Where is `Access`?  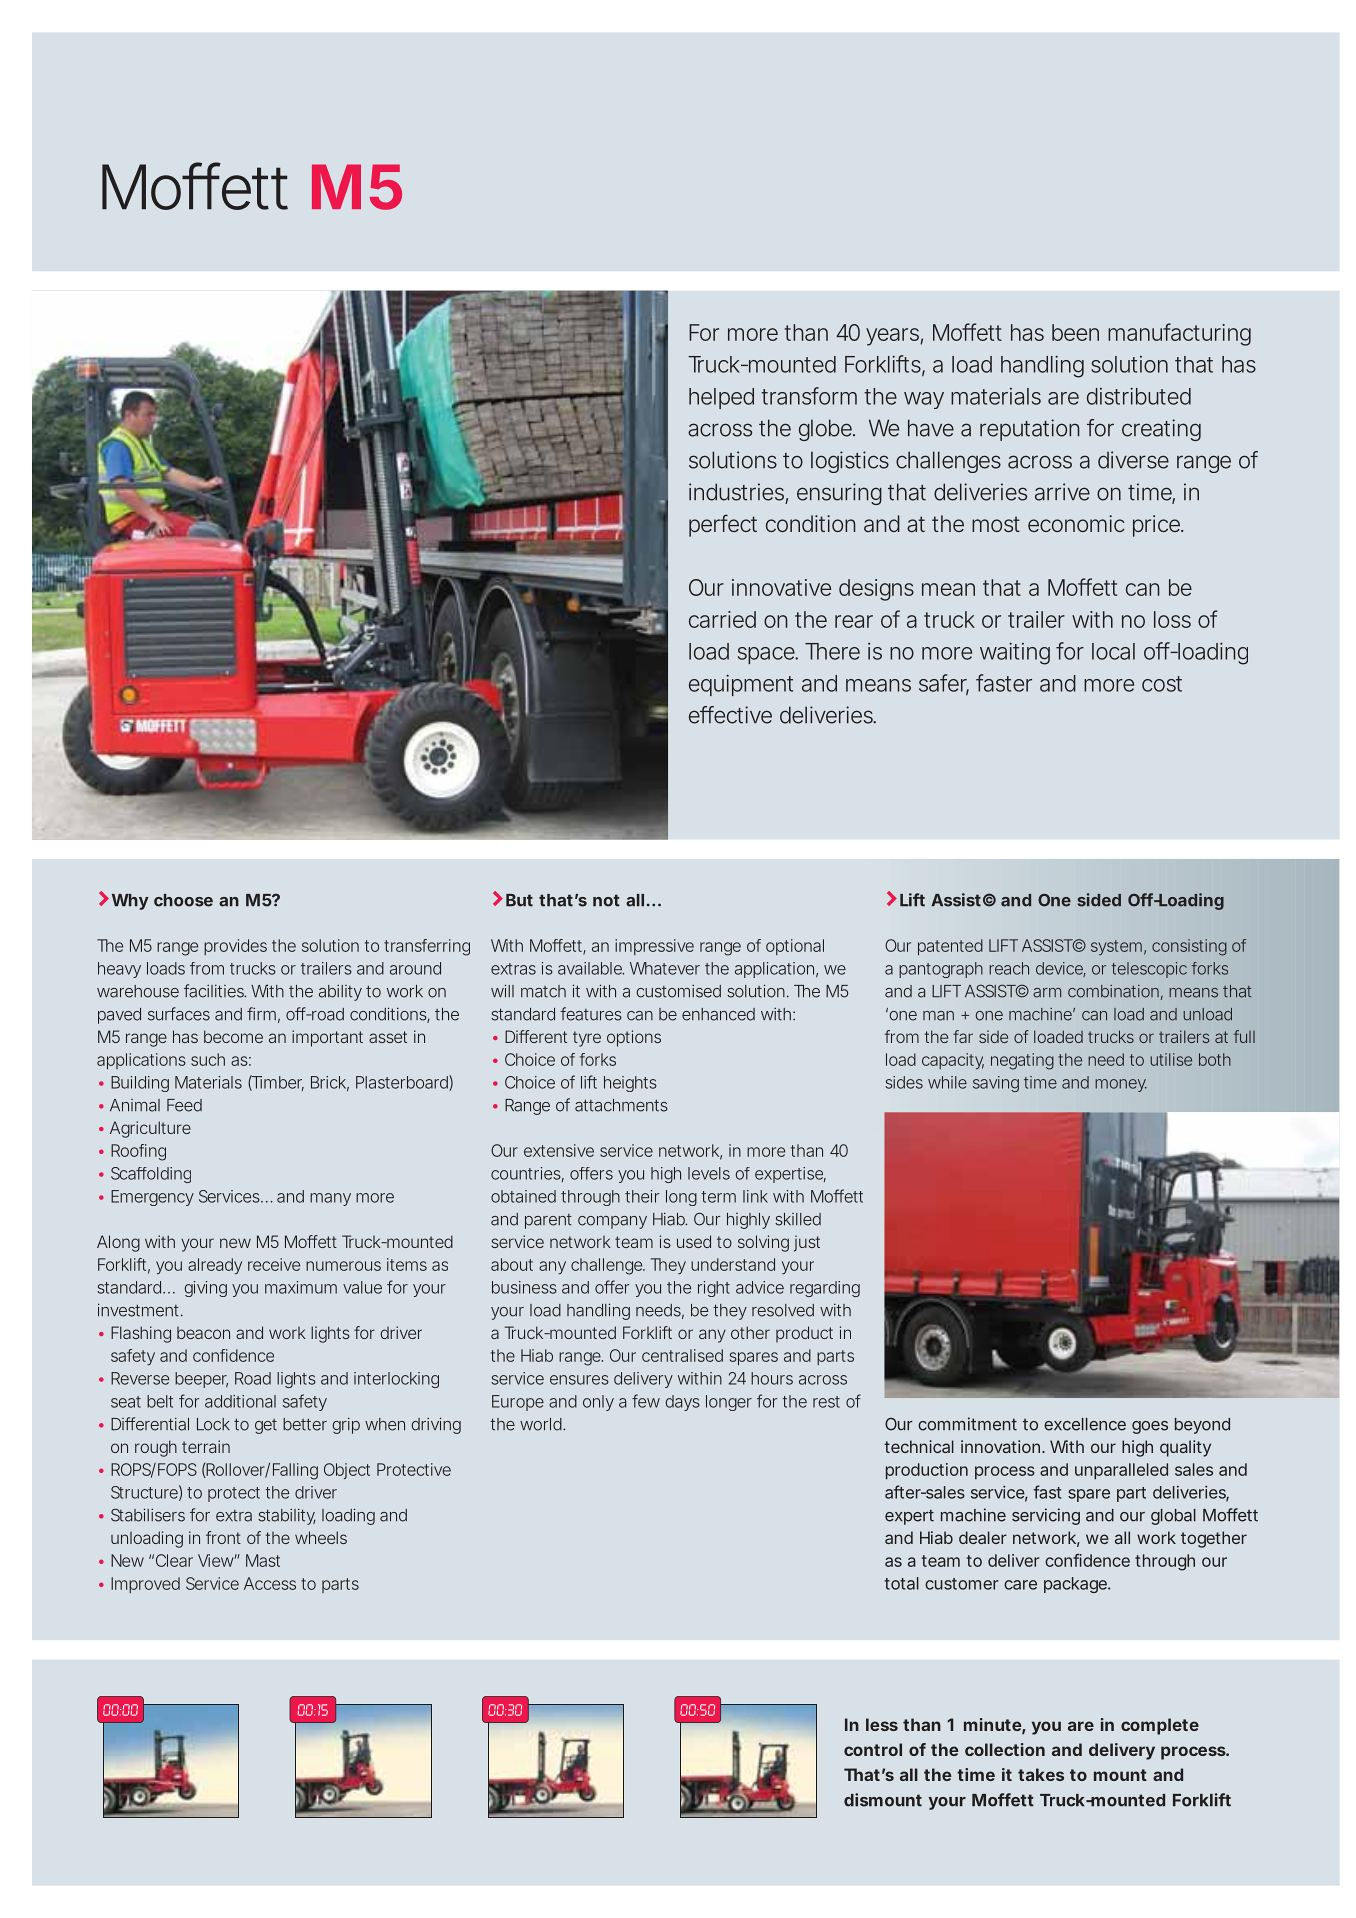
Access is located at coordinates (270, 1583).
